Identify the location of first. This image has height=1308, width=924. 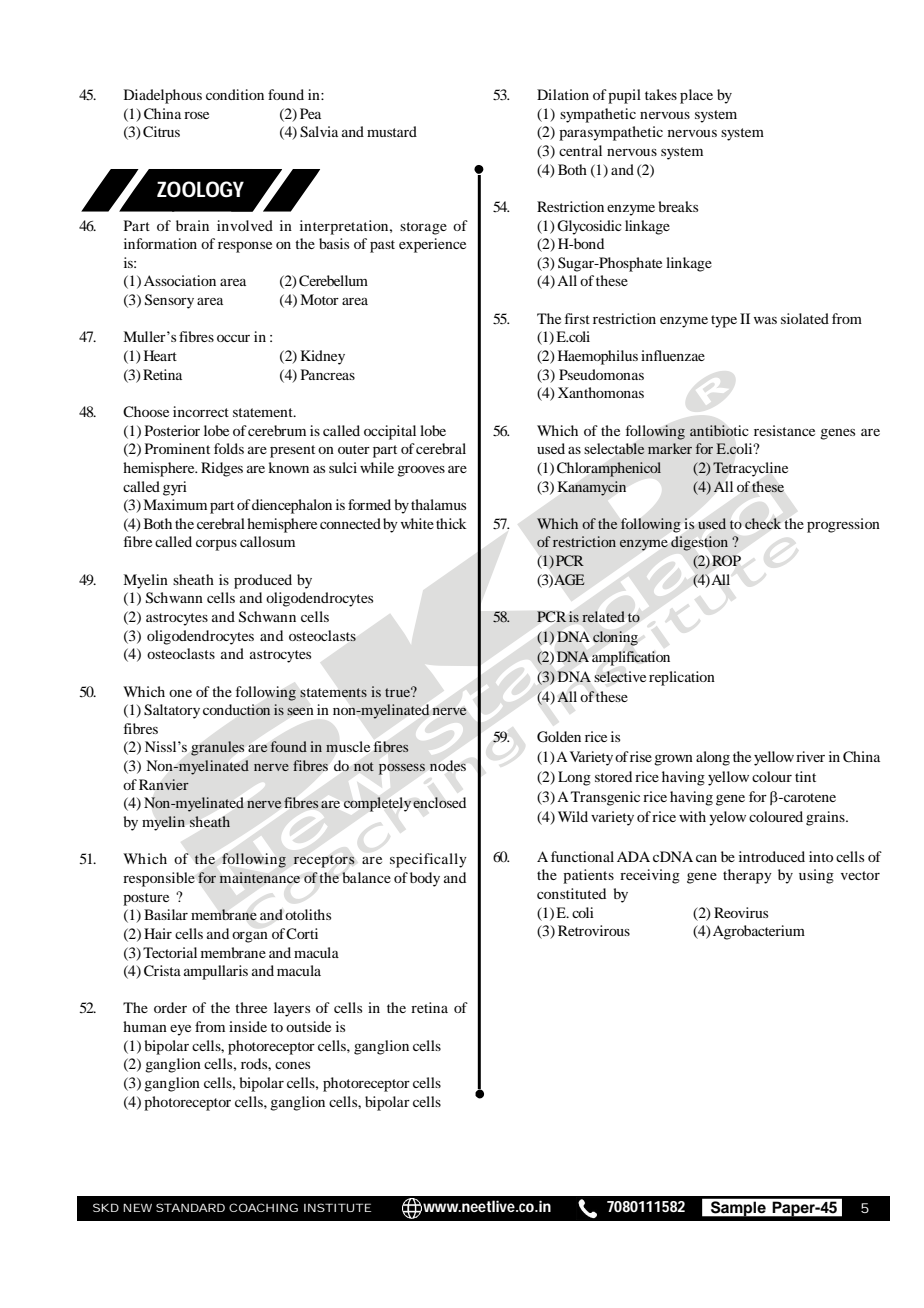
(577, 318).
